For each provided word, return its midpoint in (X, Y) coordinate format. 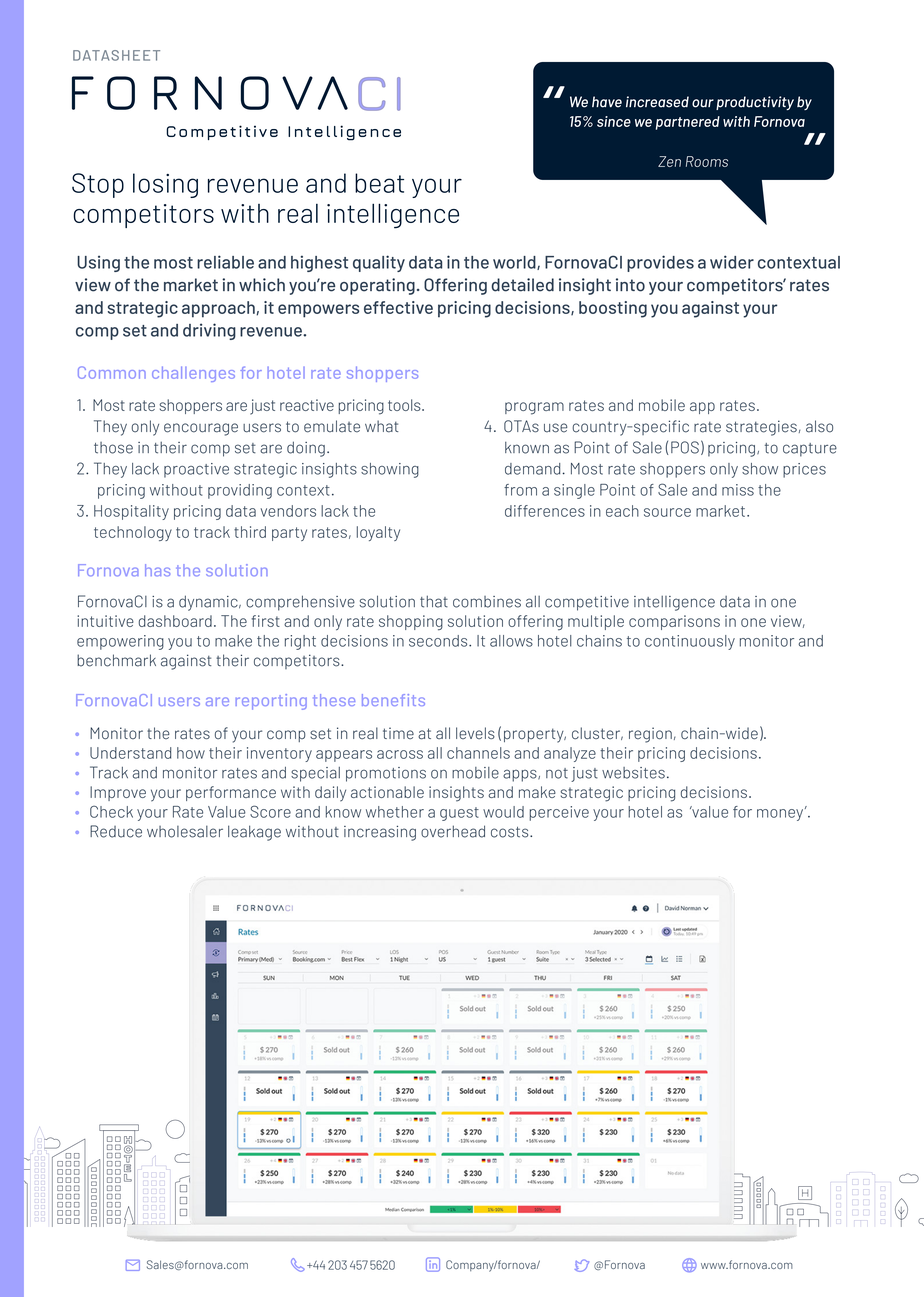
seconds (439, 641)
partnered (688, 123)
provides (660, 263)
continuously (690, 642)
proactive (196, 470)
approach (219, 309)
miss (738, 490)
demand (532, 469)
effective (398, 307)
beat (379, 183)
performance (231, 793)
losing (165, 185)
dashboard (175, 621)
